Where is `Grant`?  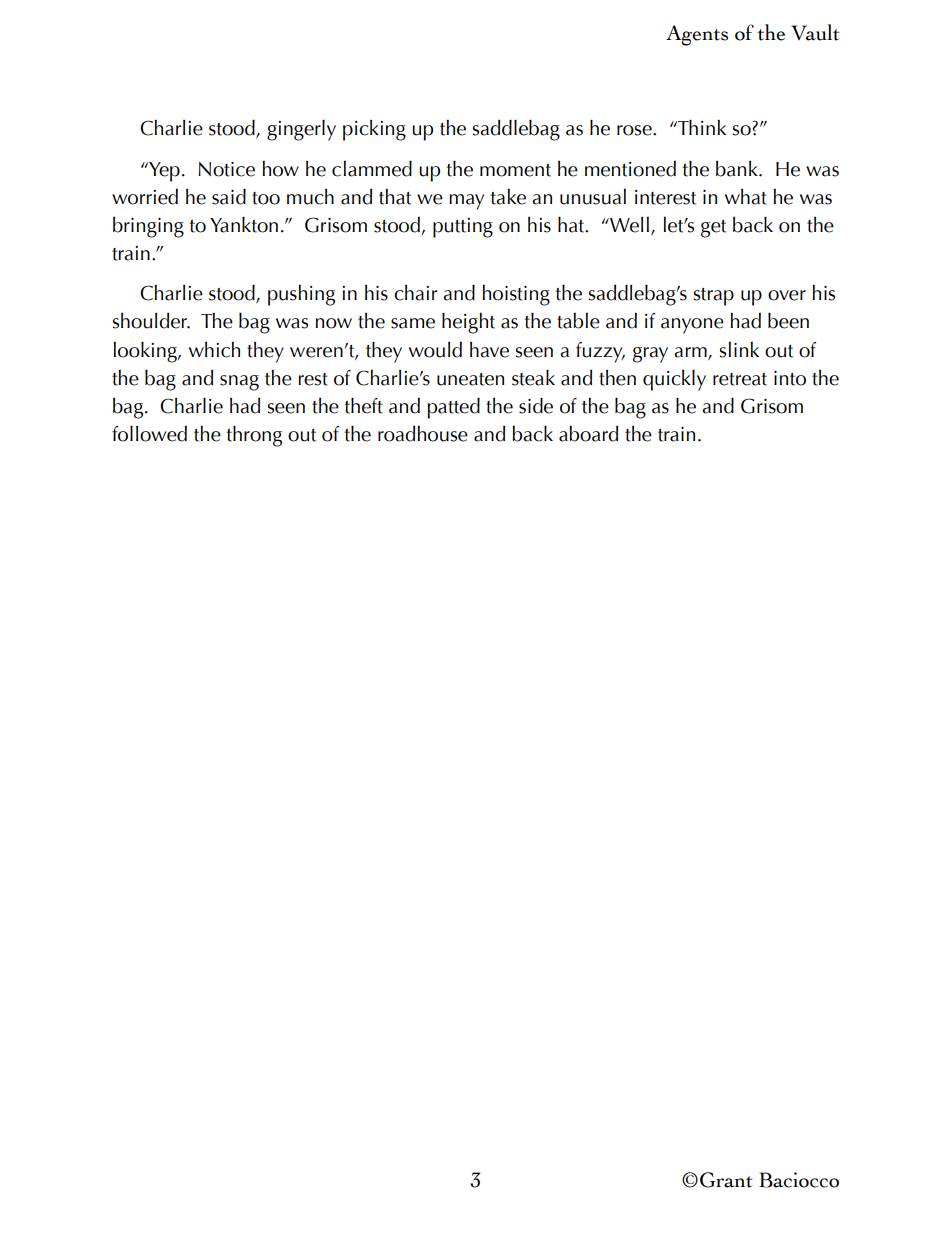
Grant is located at coordinates (726, 1180).
